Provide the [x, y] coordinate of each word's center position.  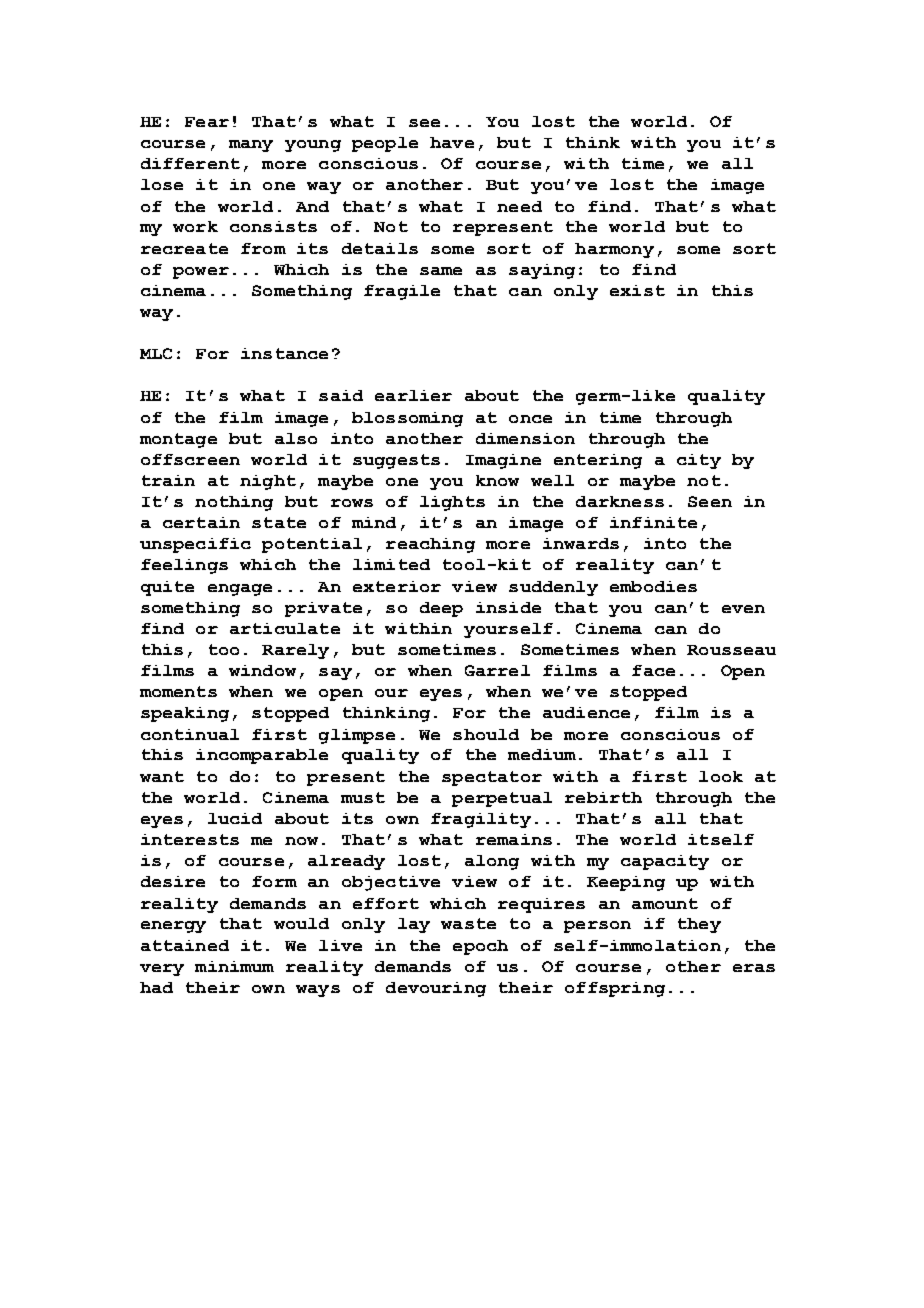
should [486, 734]
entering [598, 461]
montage [178, 440]
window [262, 670]
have [452, 142]
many [251, 146]
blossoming [407, 419]
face [653, 670]
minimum [234, 966]
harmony [614, 250]
